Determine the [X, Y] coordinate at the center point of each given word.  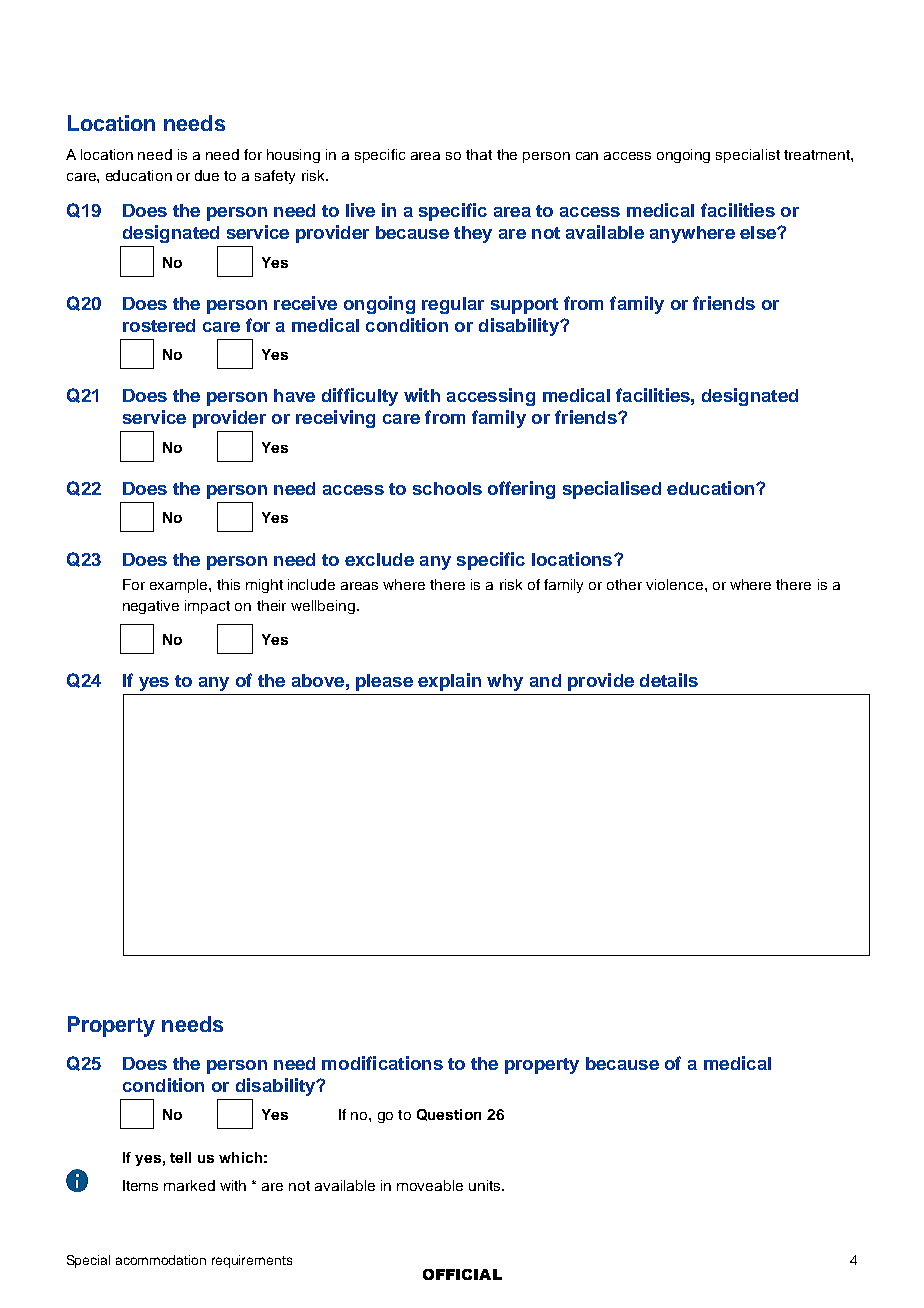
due [207, 175]
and [545, 680]
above [318, 680]
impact [207, 607]
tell [180, 1157]
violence [676, 584]
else [759, 232]
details [669, 680]
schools [447, 488]
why [505, 682]
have [294, 395]
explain [449, 682]
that [479, 154]
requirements [252, 1261]
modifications [382, 1063]
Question [449, 1115]
